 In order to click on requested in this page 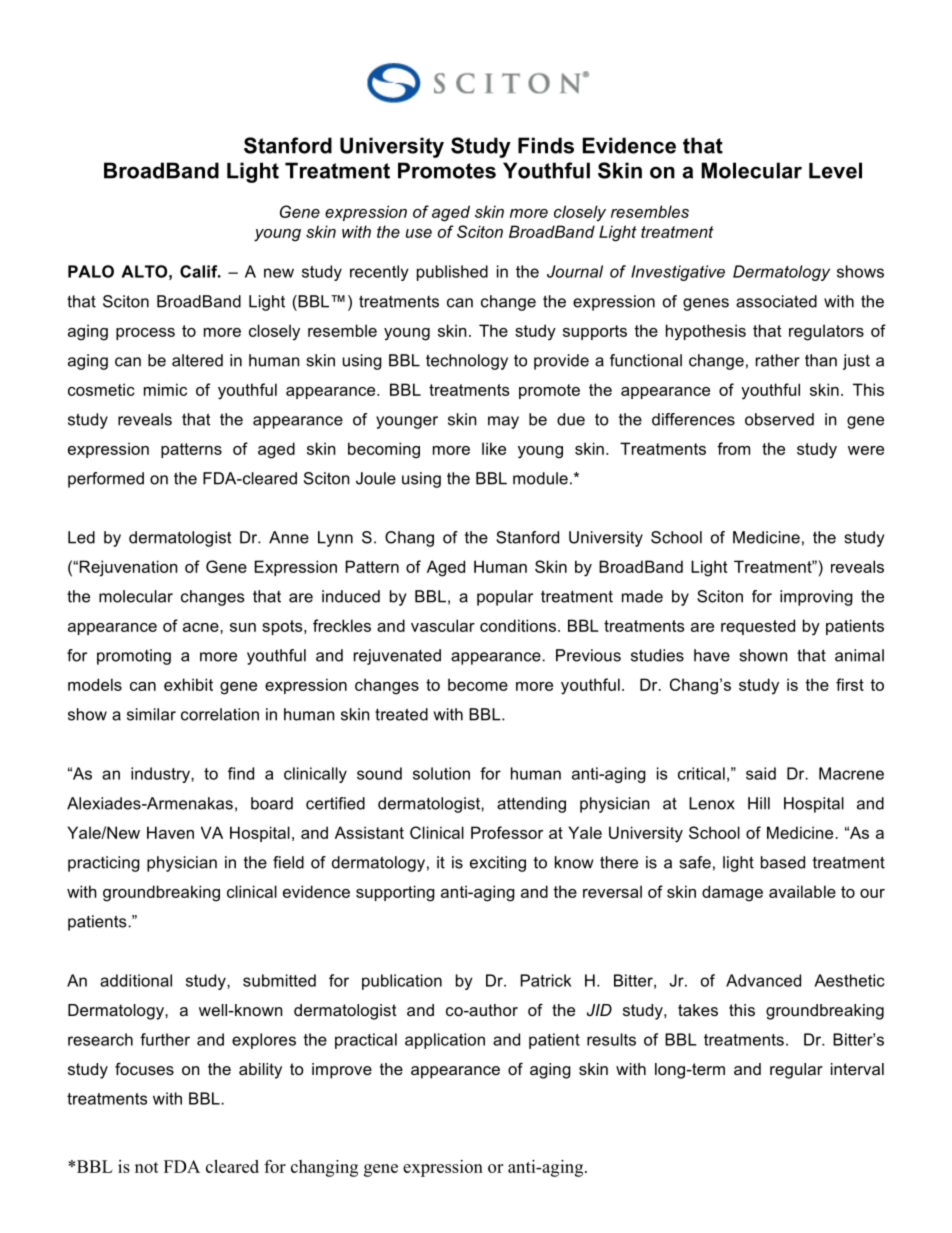, I will do `click(758, 627)`.
